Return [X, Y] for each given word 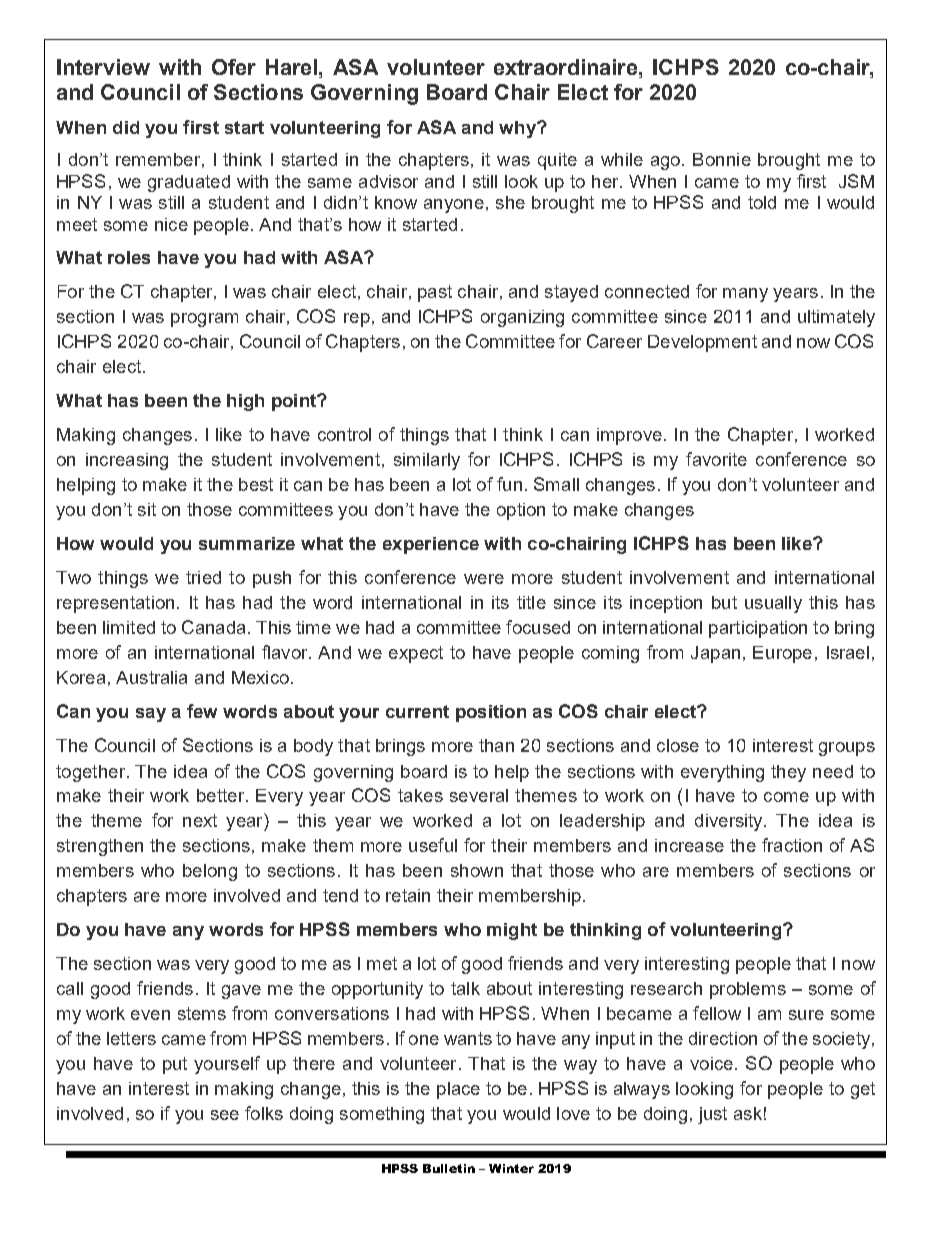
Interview [103, 67]
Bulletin [449, 1168]
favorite [716, 459]
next [200, 820]
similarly [427, 461]
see [225, 1115]
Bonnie [722, 159]
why [519, 129]
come [786, 797]
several [479, 795]
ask [748, 1113]
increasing [127, 461]
